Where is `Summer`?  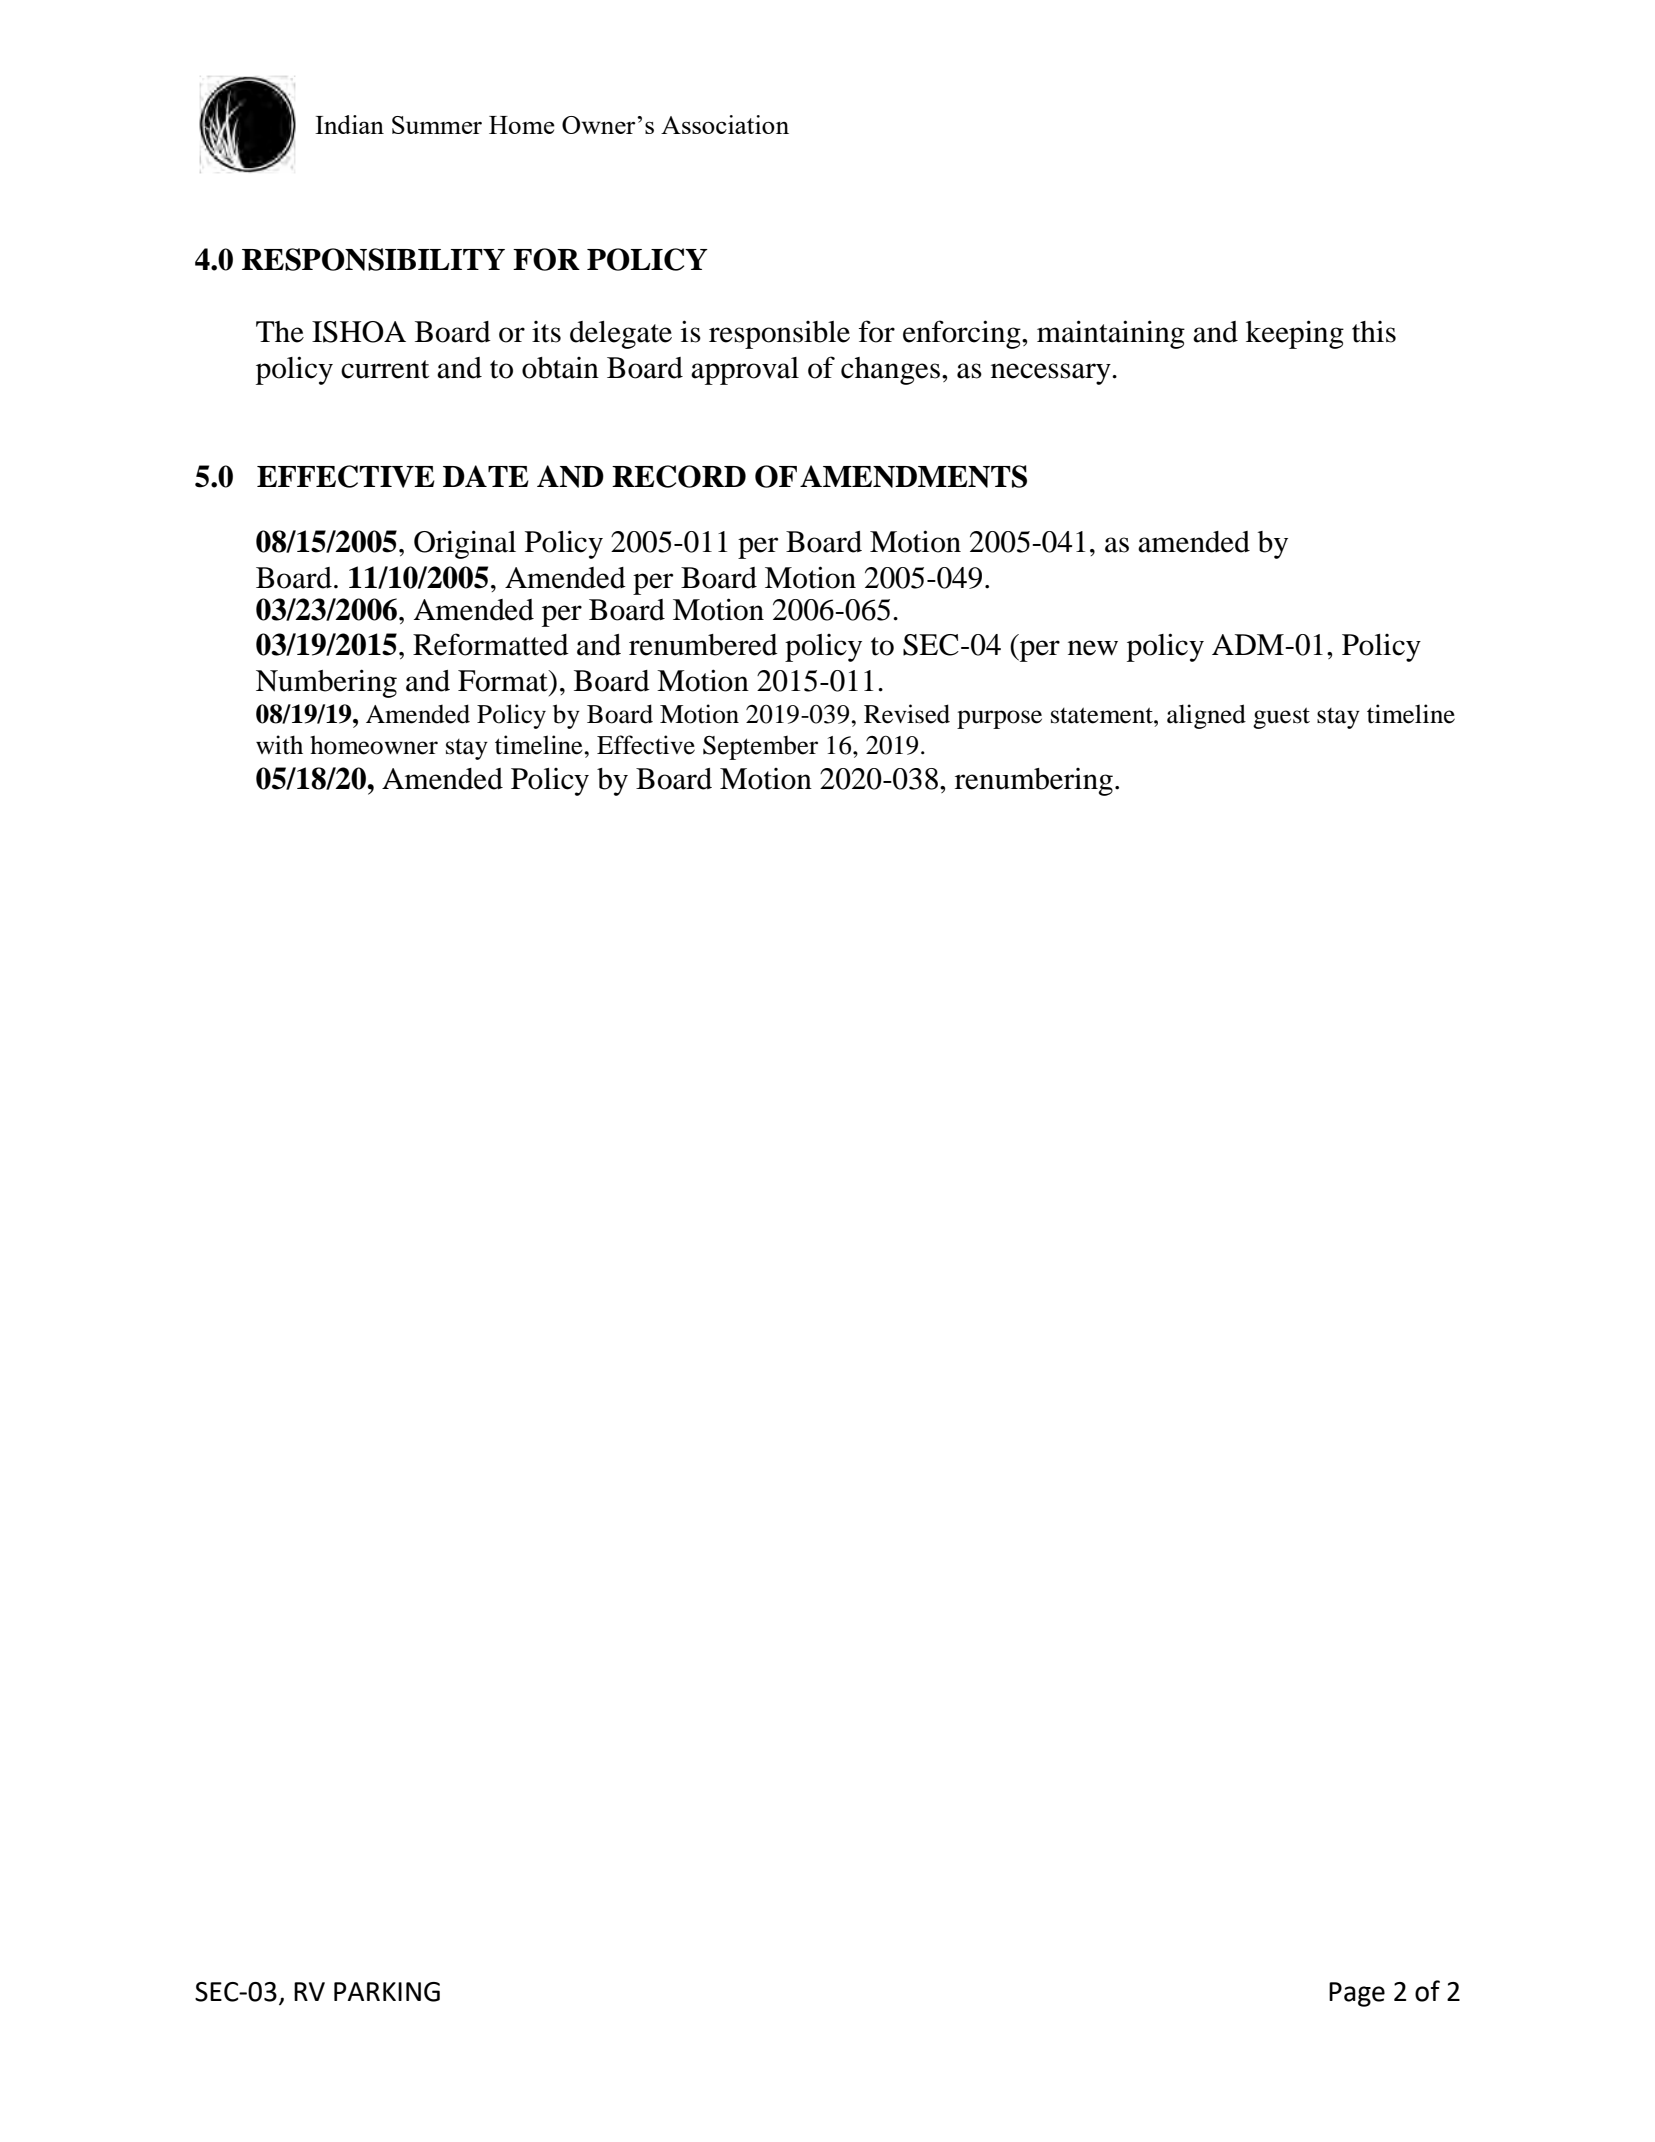
Summer is located at coordinates (437, 125).
